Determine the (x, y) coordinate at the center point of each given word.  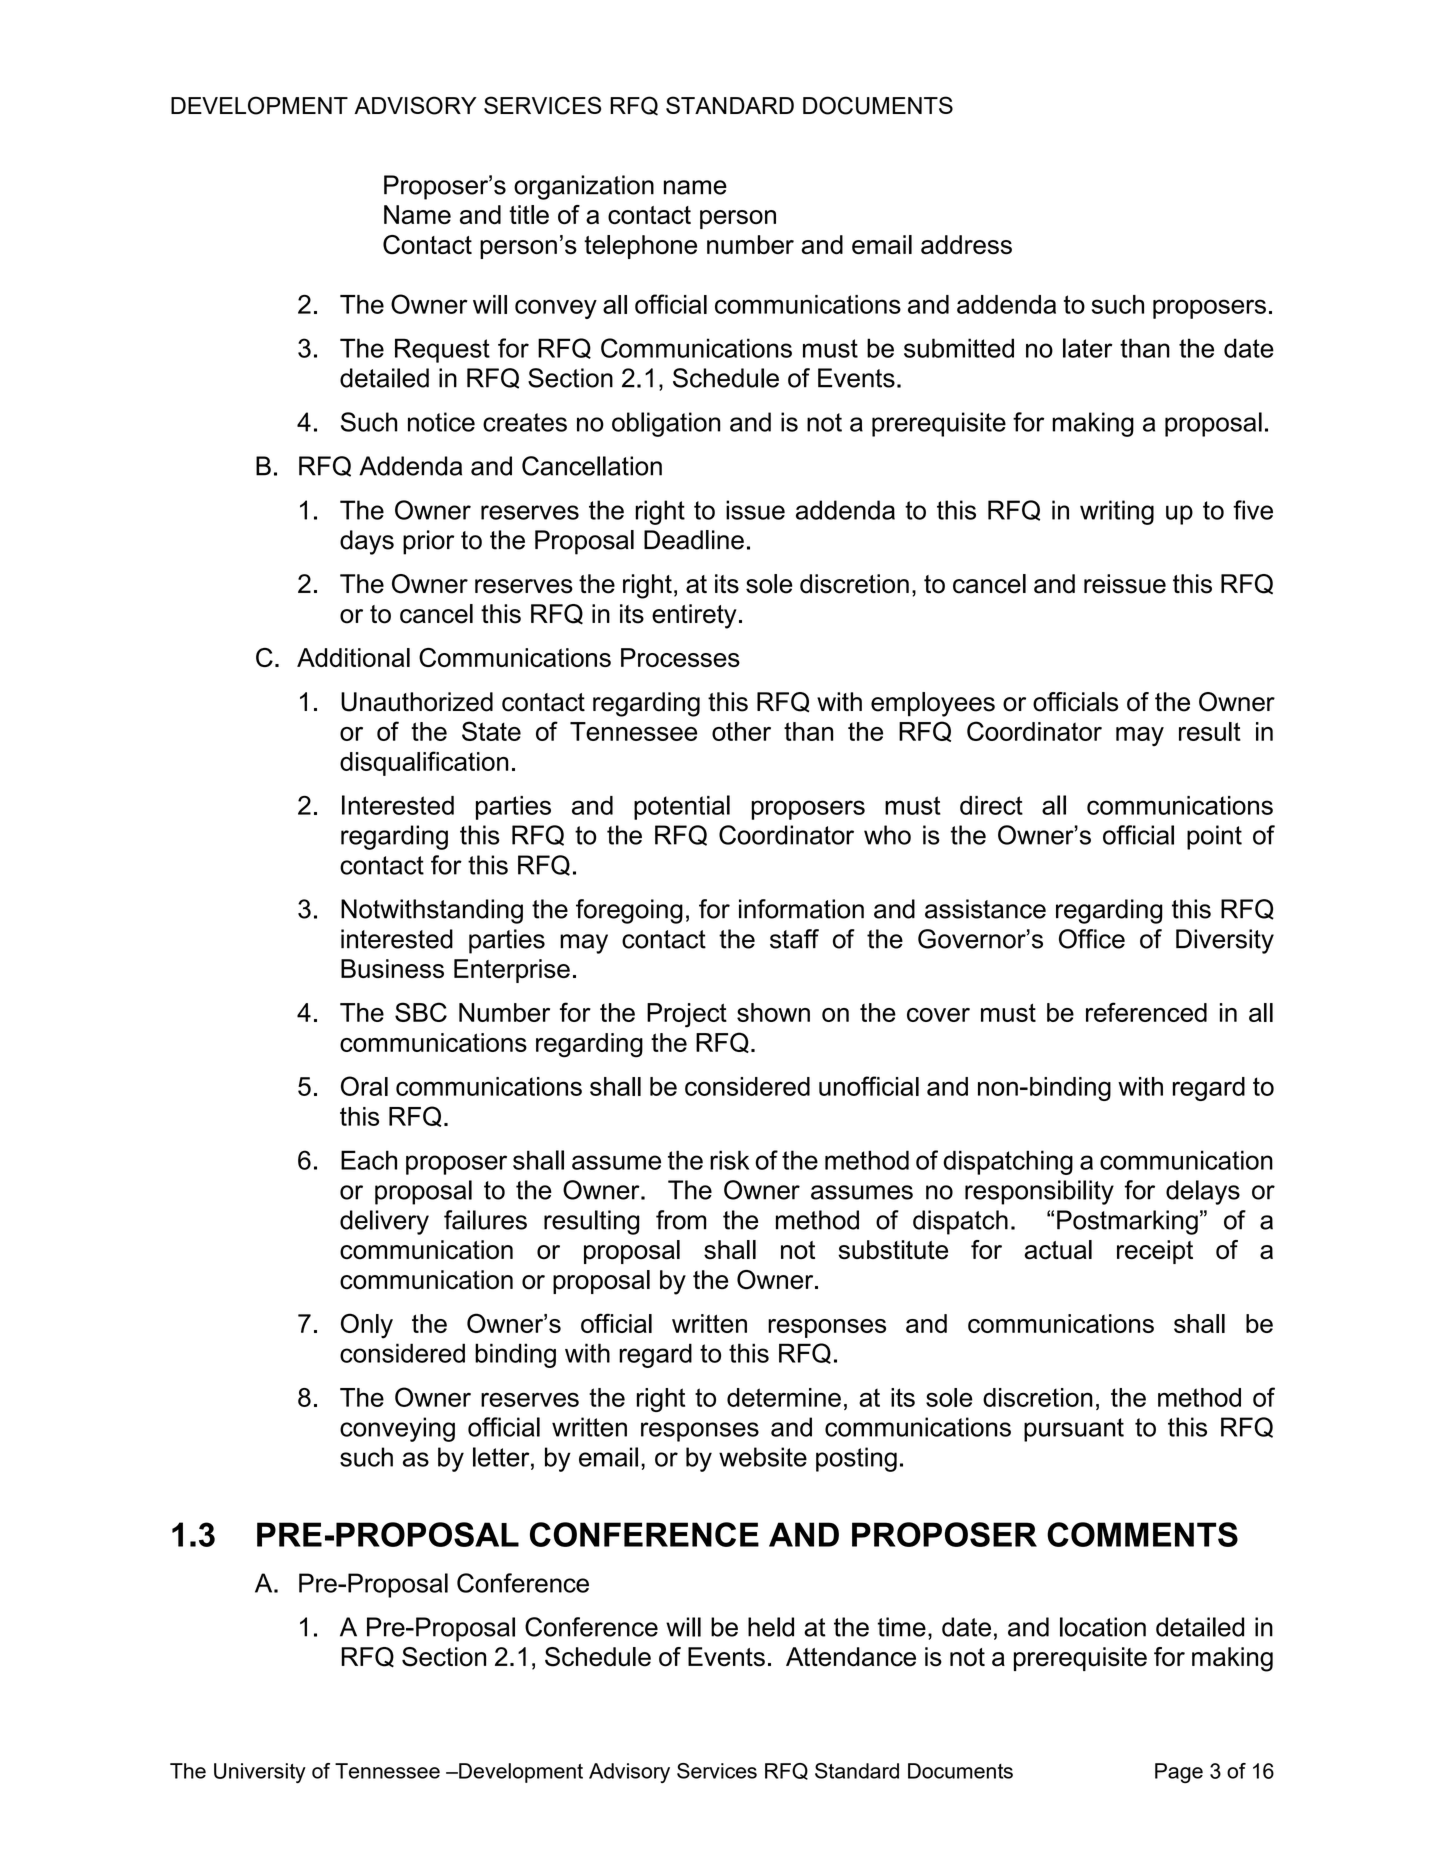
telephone (640, 247)
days (367, 542)
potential (682, 807)
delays (1203, 1192)
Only (367, 1326)
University (260, 1773)
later (1087, 348)
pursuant (1074, 1430)
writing (1117, 512)
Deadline (694, 540)
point (1214, 837)
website (763, 1457)
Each (369, 1160)
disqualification (424, 763)
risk (729, 1160)
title (529, 215)
